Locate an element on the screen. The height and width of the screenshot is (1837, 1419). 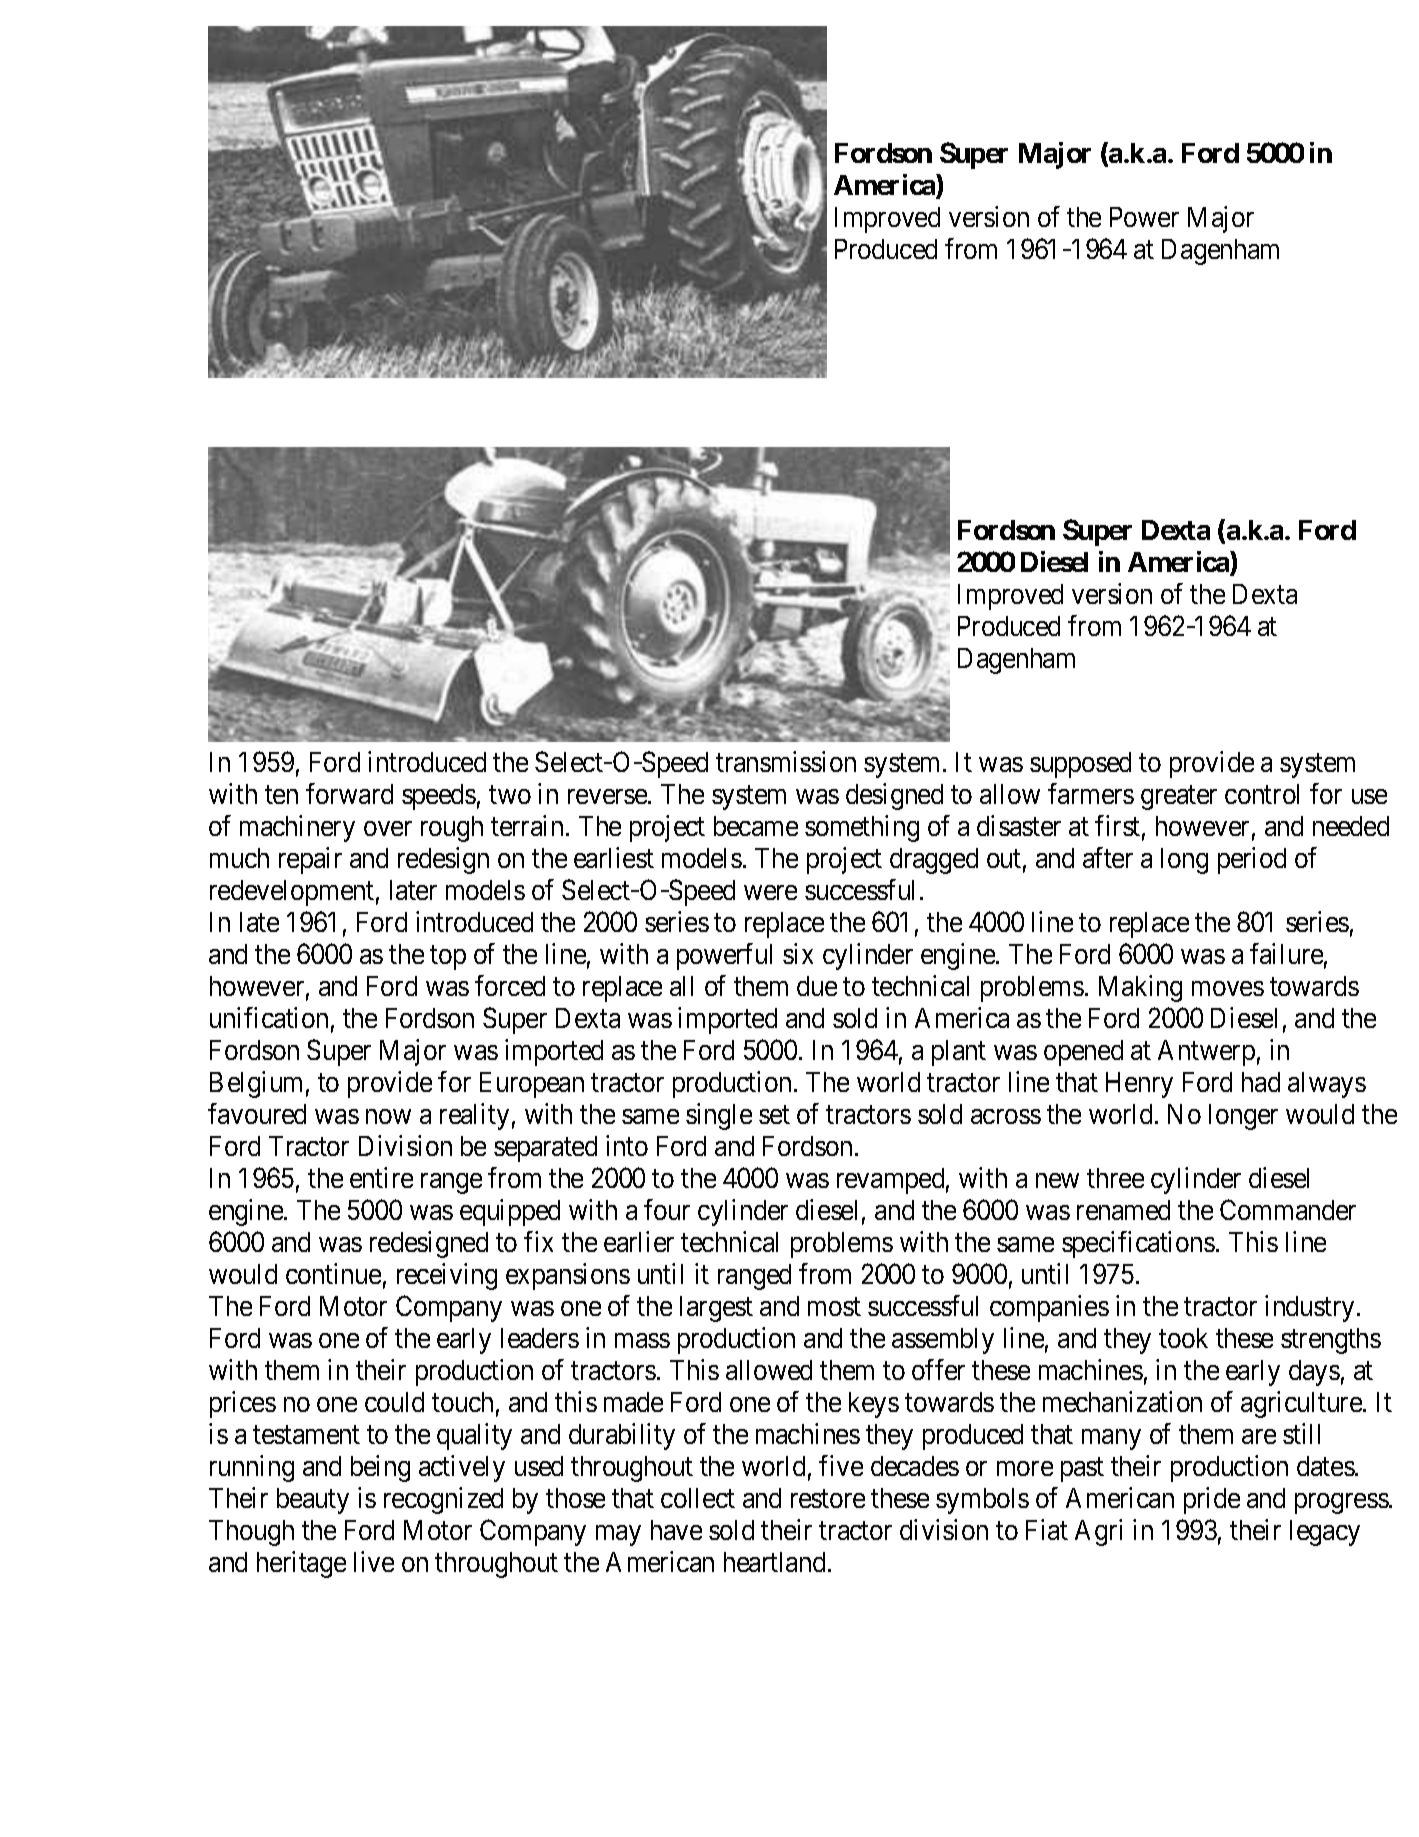
continue is located at coordinates (333, 1273).
